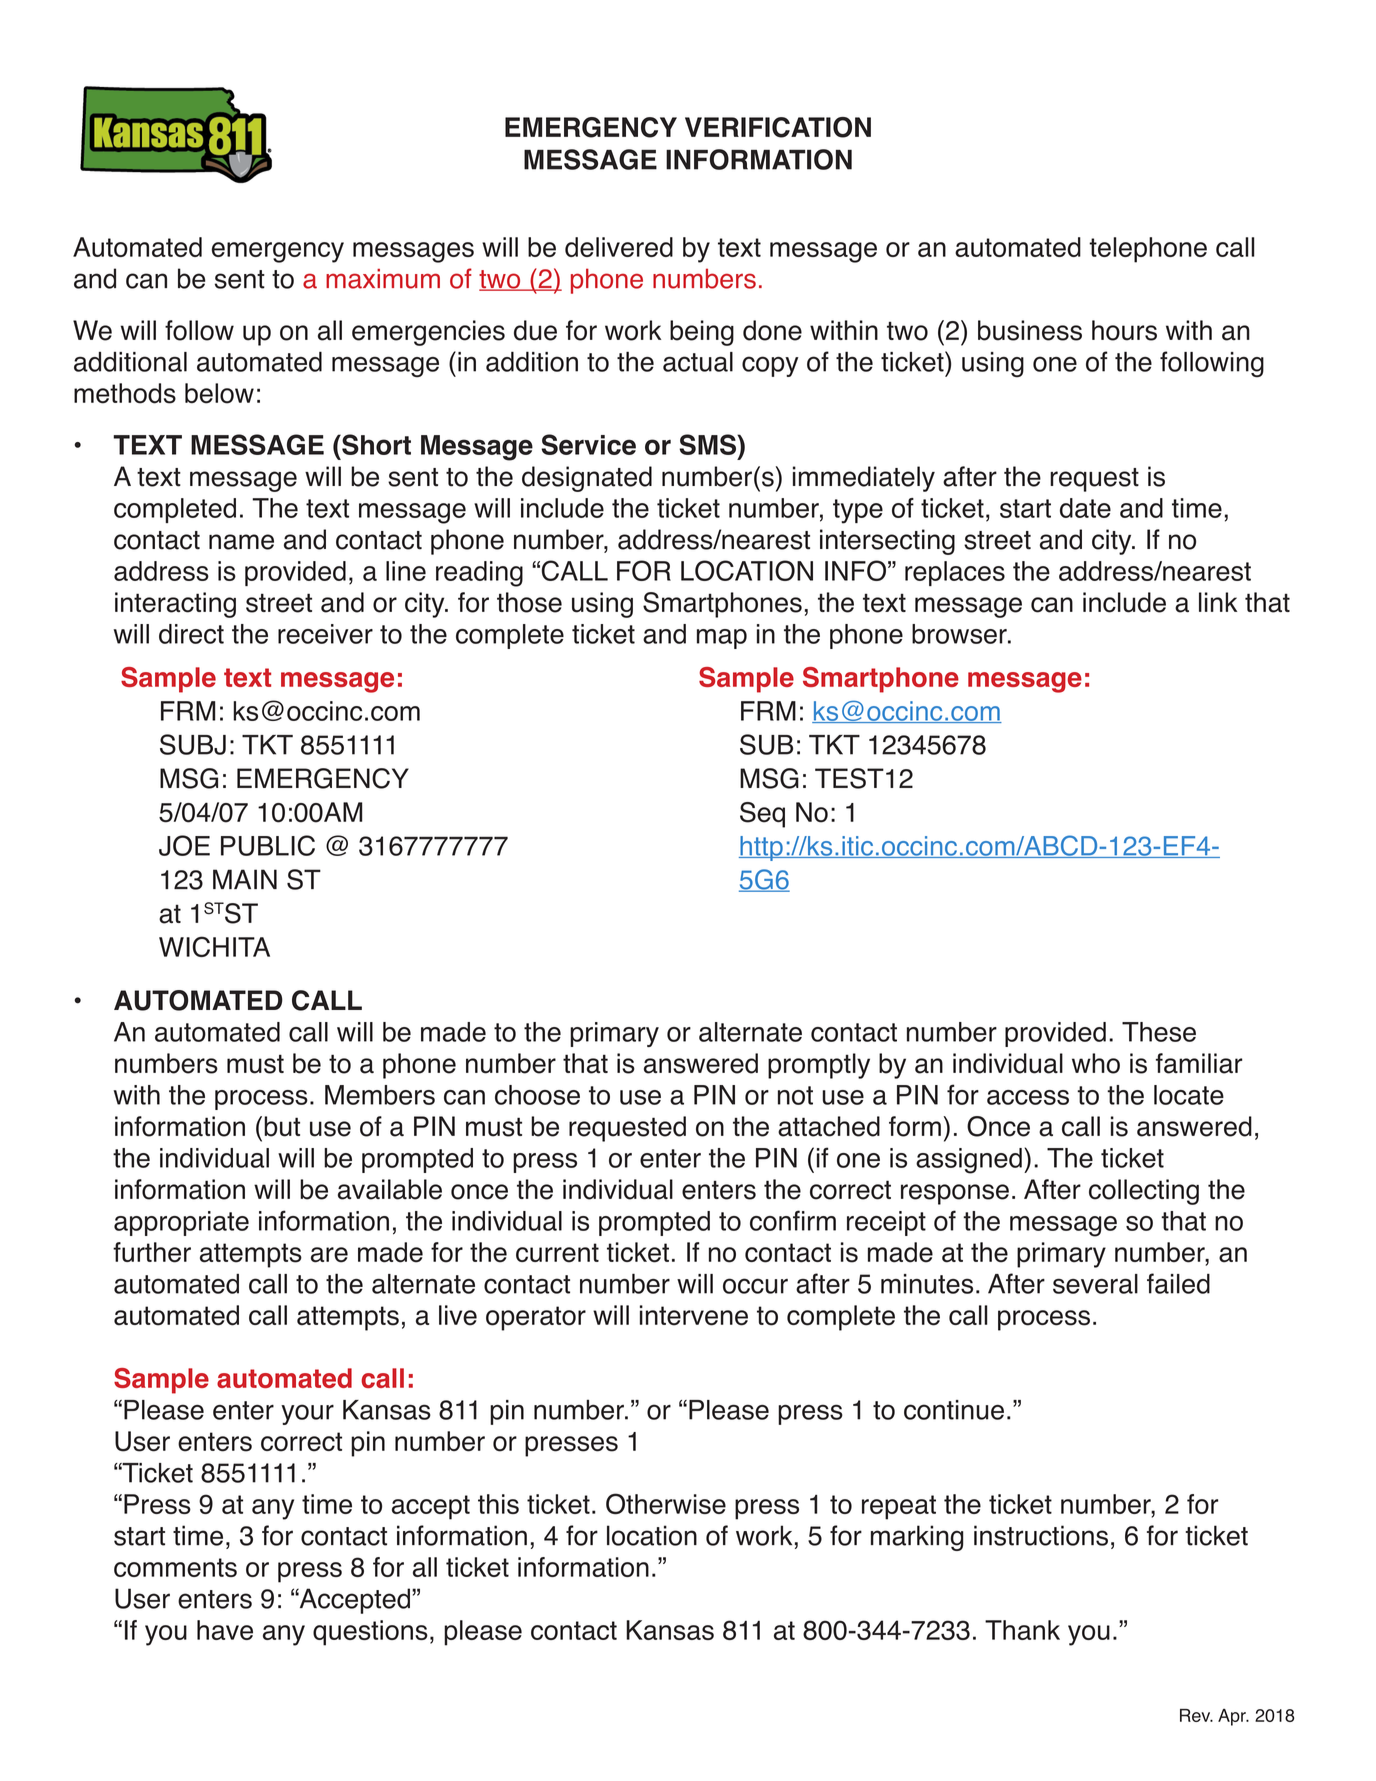  What do you see at coordinates (694, 1315) in the page?
I see `intervene` at bounding box center [694, 1315].
